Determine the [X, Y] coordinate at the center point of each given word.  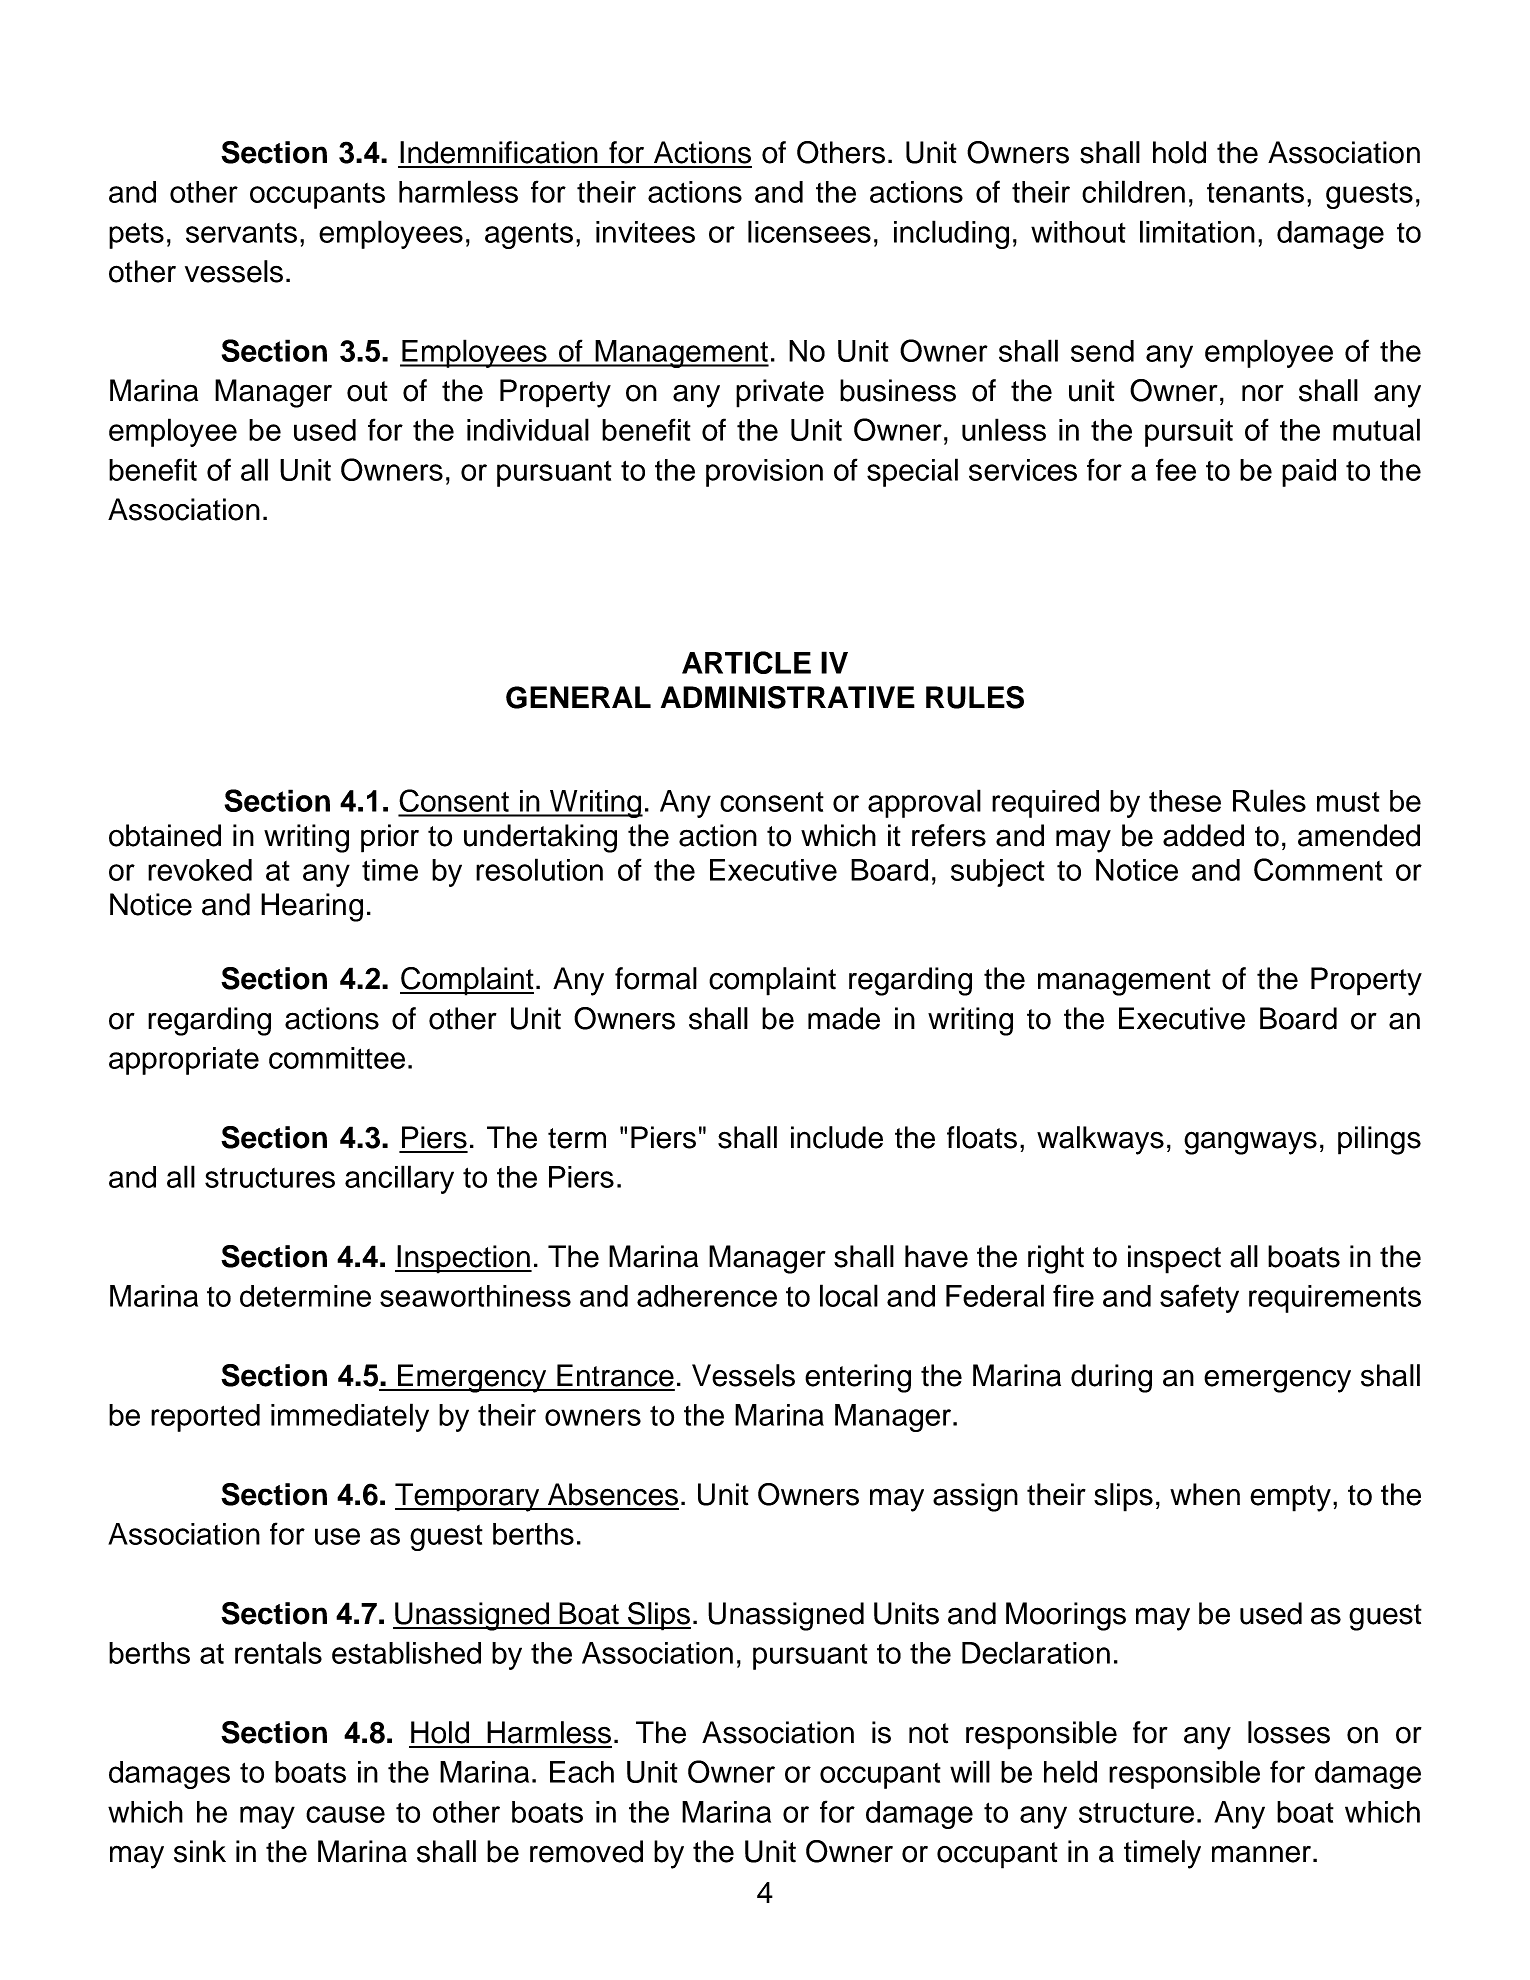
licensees [809, 231]
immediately [350, 1417]
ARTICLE [746, 662]
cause [345, 1814]
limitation [1197, 231]
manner [1261, 1854]
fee [1176, 469]
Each [582, 1772]
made [844, 1018]
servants [241, 233]
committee [337, 1058]
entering [858, 1378]
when [1205, 1494]
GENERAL [578, 697]
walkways [1100, 1140]
